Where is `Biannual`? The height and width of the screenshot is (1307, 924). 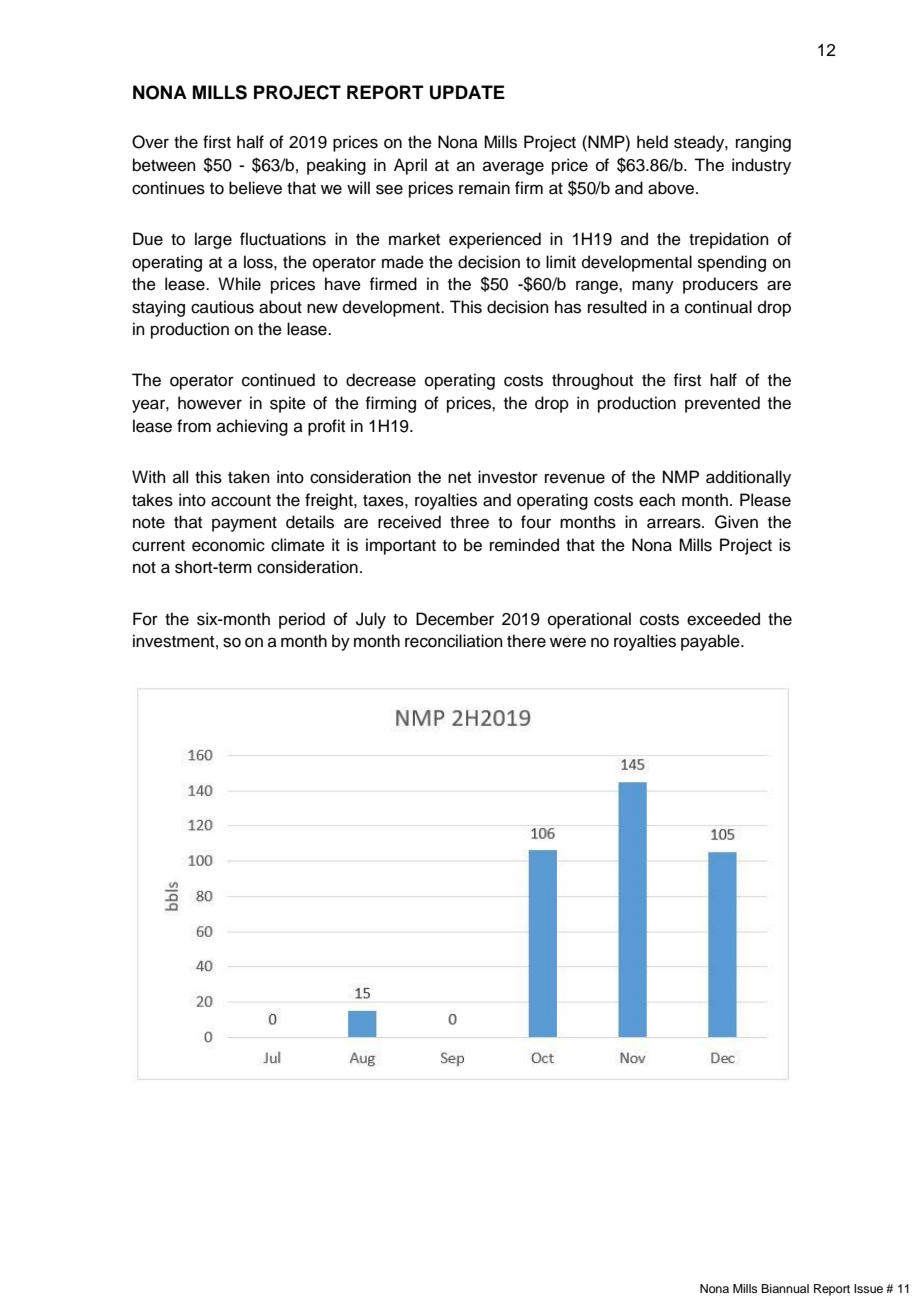 Biannual is located at coordinates (785, 1288).
